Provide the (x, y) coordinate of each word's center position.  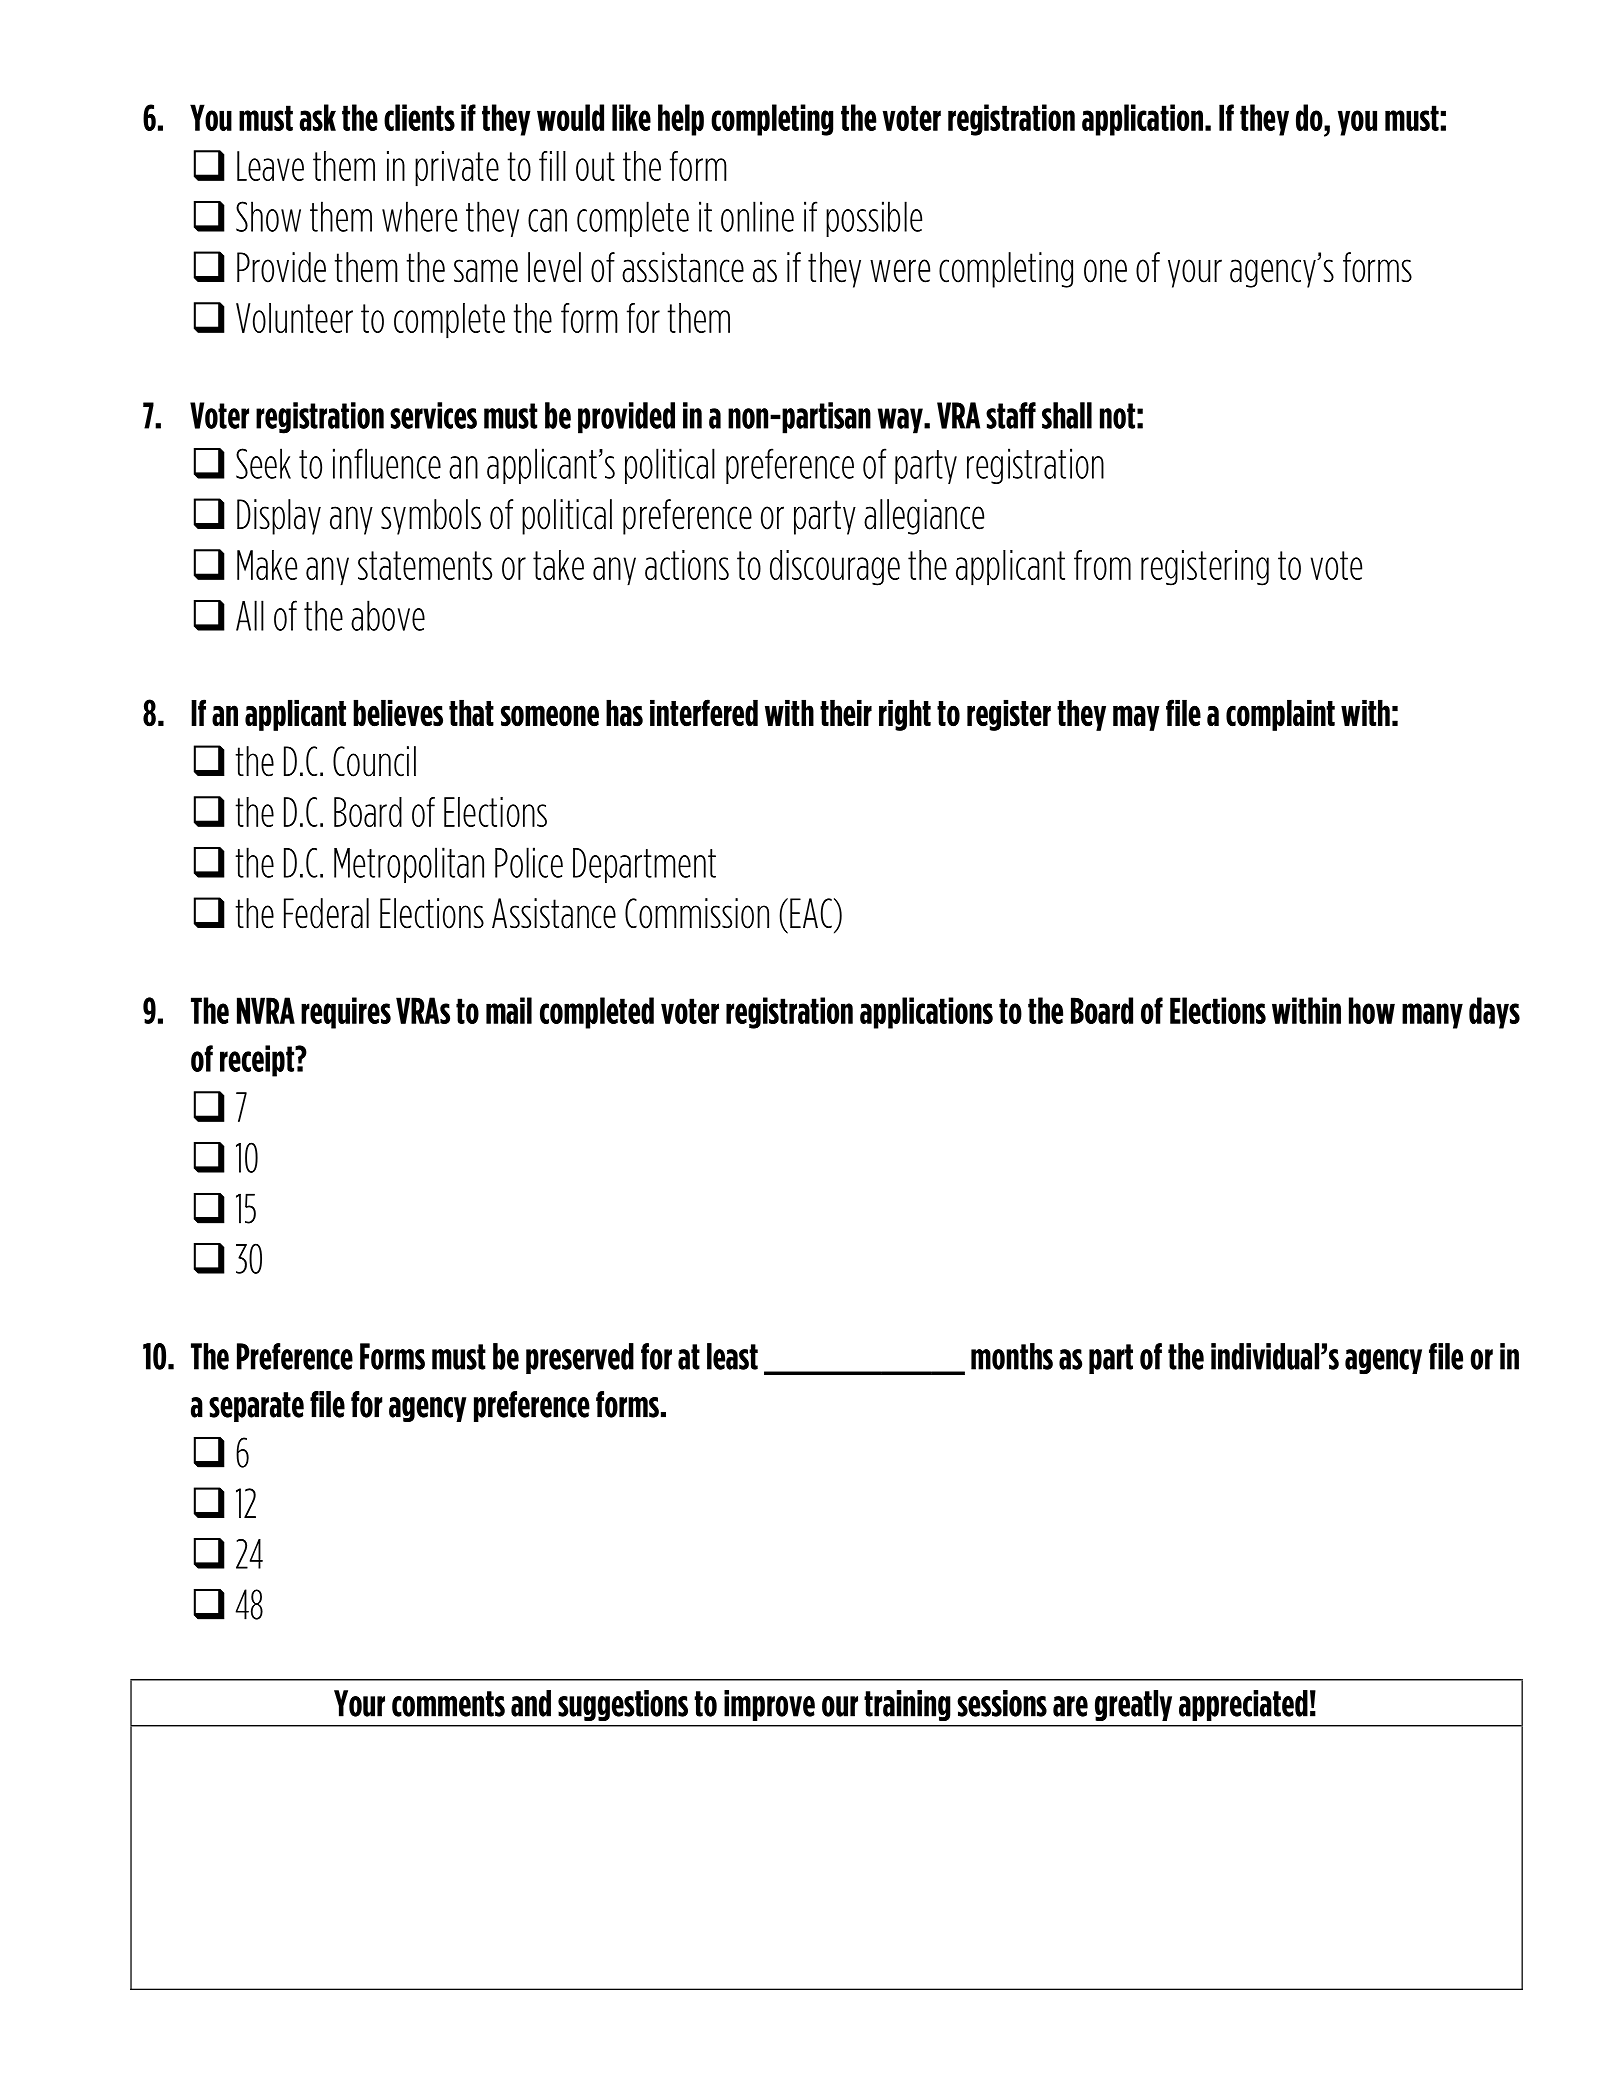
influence (387, 463)
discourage (835, 568)
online (757, 216)
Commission (697, 913)
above (388, 615)
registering (1205, 568)
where (419, 216)
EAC (811, 913)
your (1195, 273)
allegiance (924, 517)
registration (1035, 466)
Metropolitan (409, 865)
